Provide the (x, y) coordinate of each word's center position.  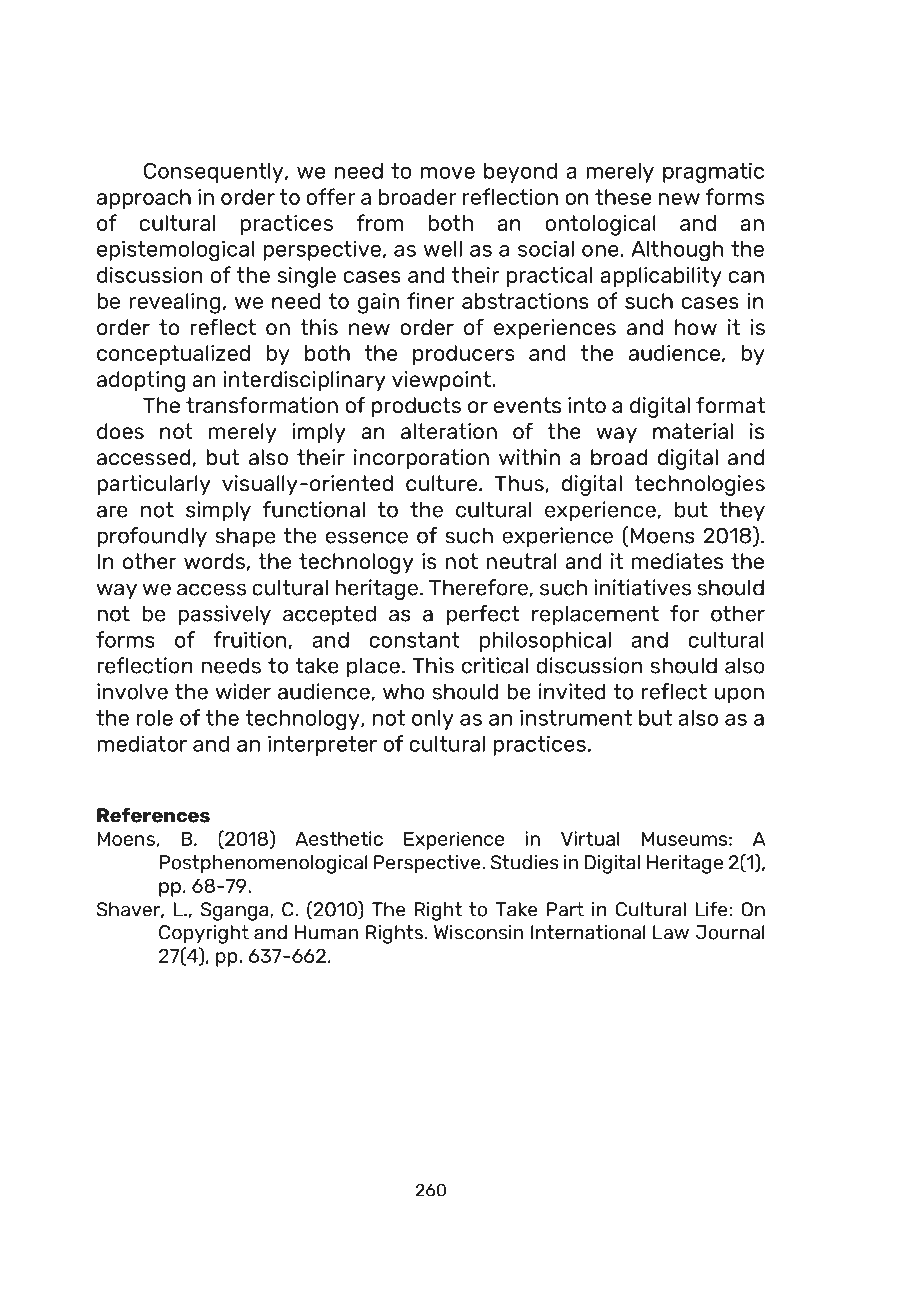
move (448, 173)
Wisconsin (478, 932)
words (214, 561)
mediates (677, 561)
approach (144, 199)
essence (367, 537)
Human (326, 932)
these (623, 197)
